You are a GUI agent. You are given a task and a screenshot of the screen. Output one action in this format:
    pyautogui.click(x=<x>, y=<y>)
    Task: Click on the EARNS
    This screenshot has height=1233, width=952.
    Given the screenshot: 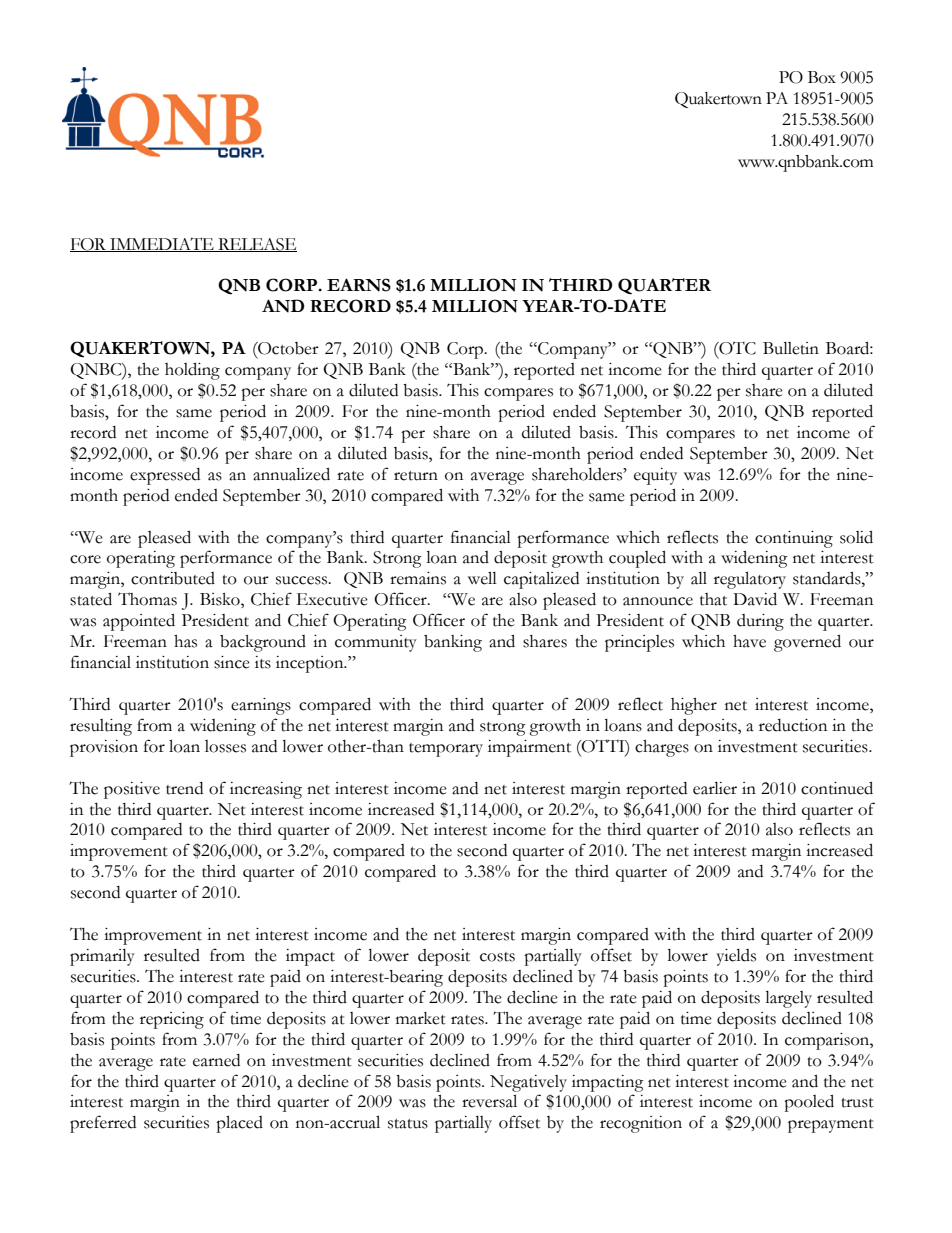 What is the action you would take?
    pyautogui.click(x=359, y=285)
